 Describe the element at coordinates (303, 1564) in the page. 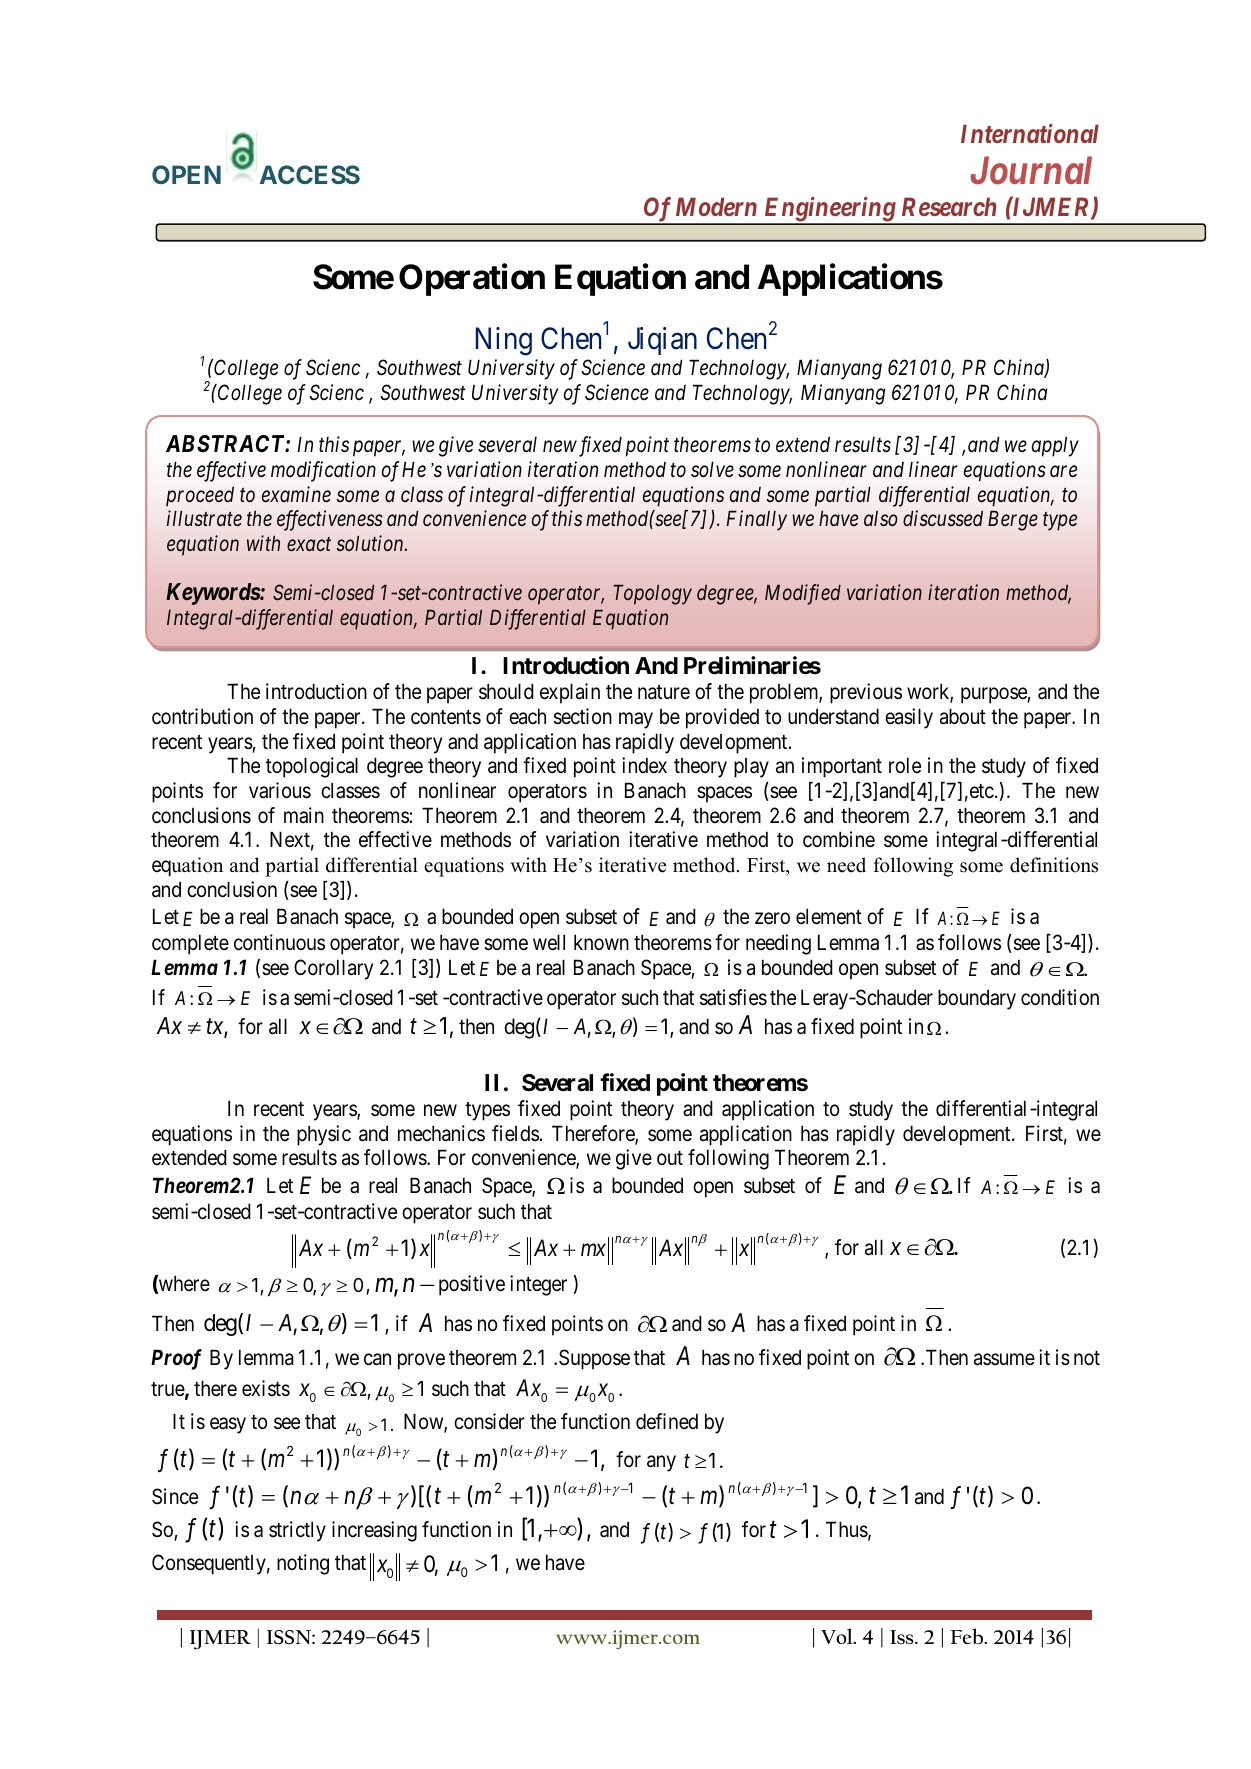

I see `noting` at that location.
